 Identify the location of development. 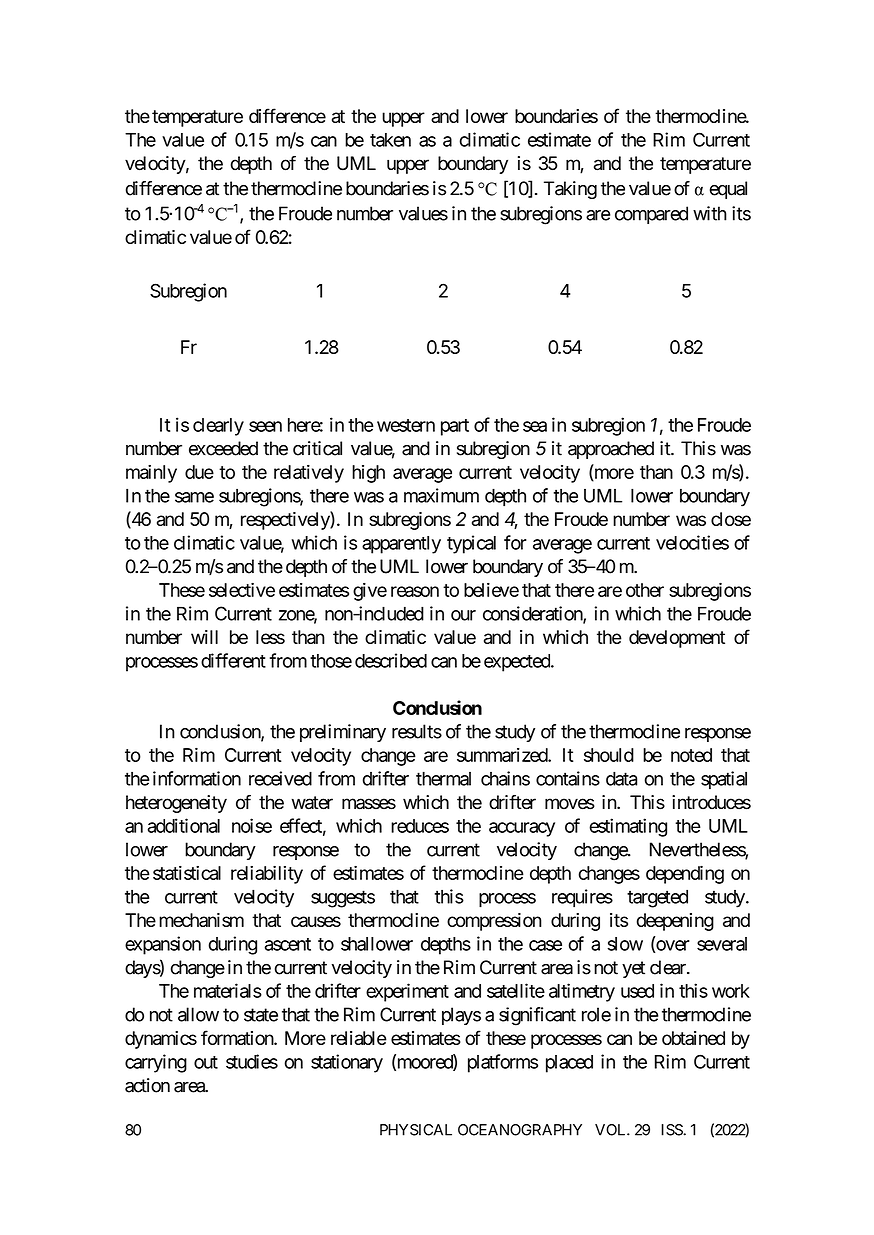
(677, 639).
